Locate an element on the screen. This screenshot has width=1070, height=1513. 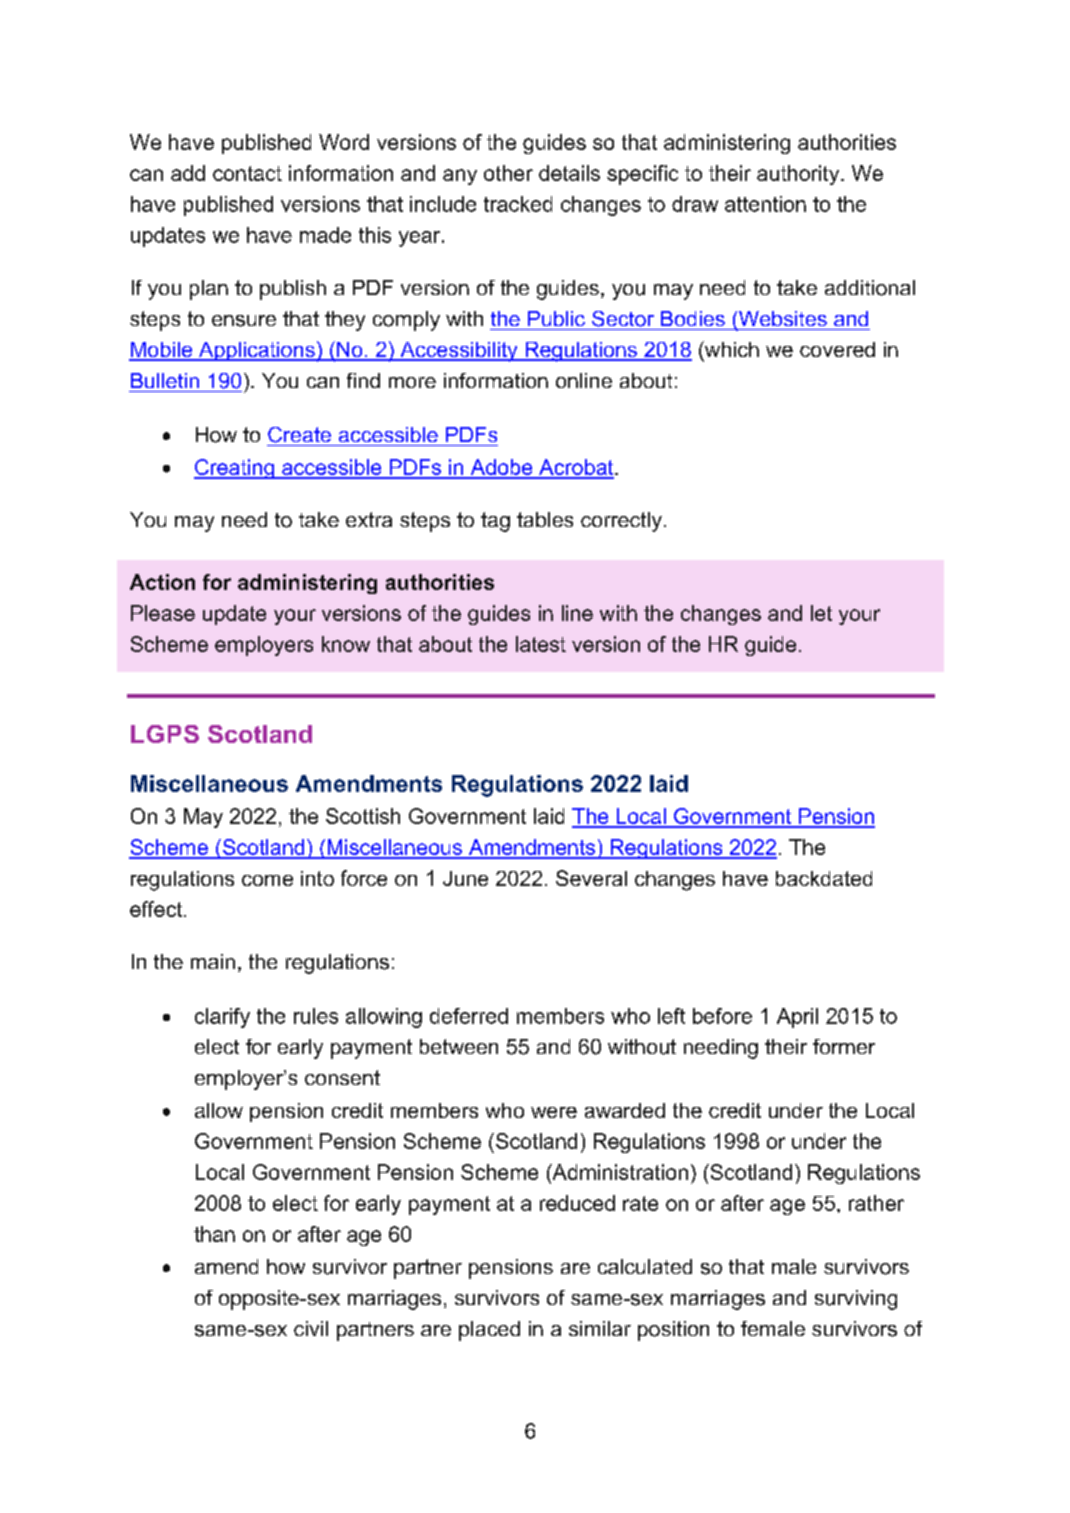
surviving is located at coordinates (856, 1300).
